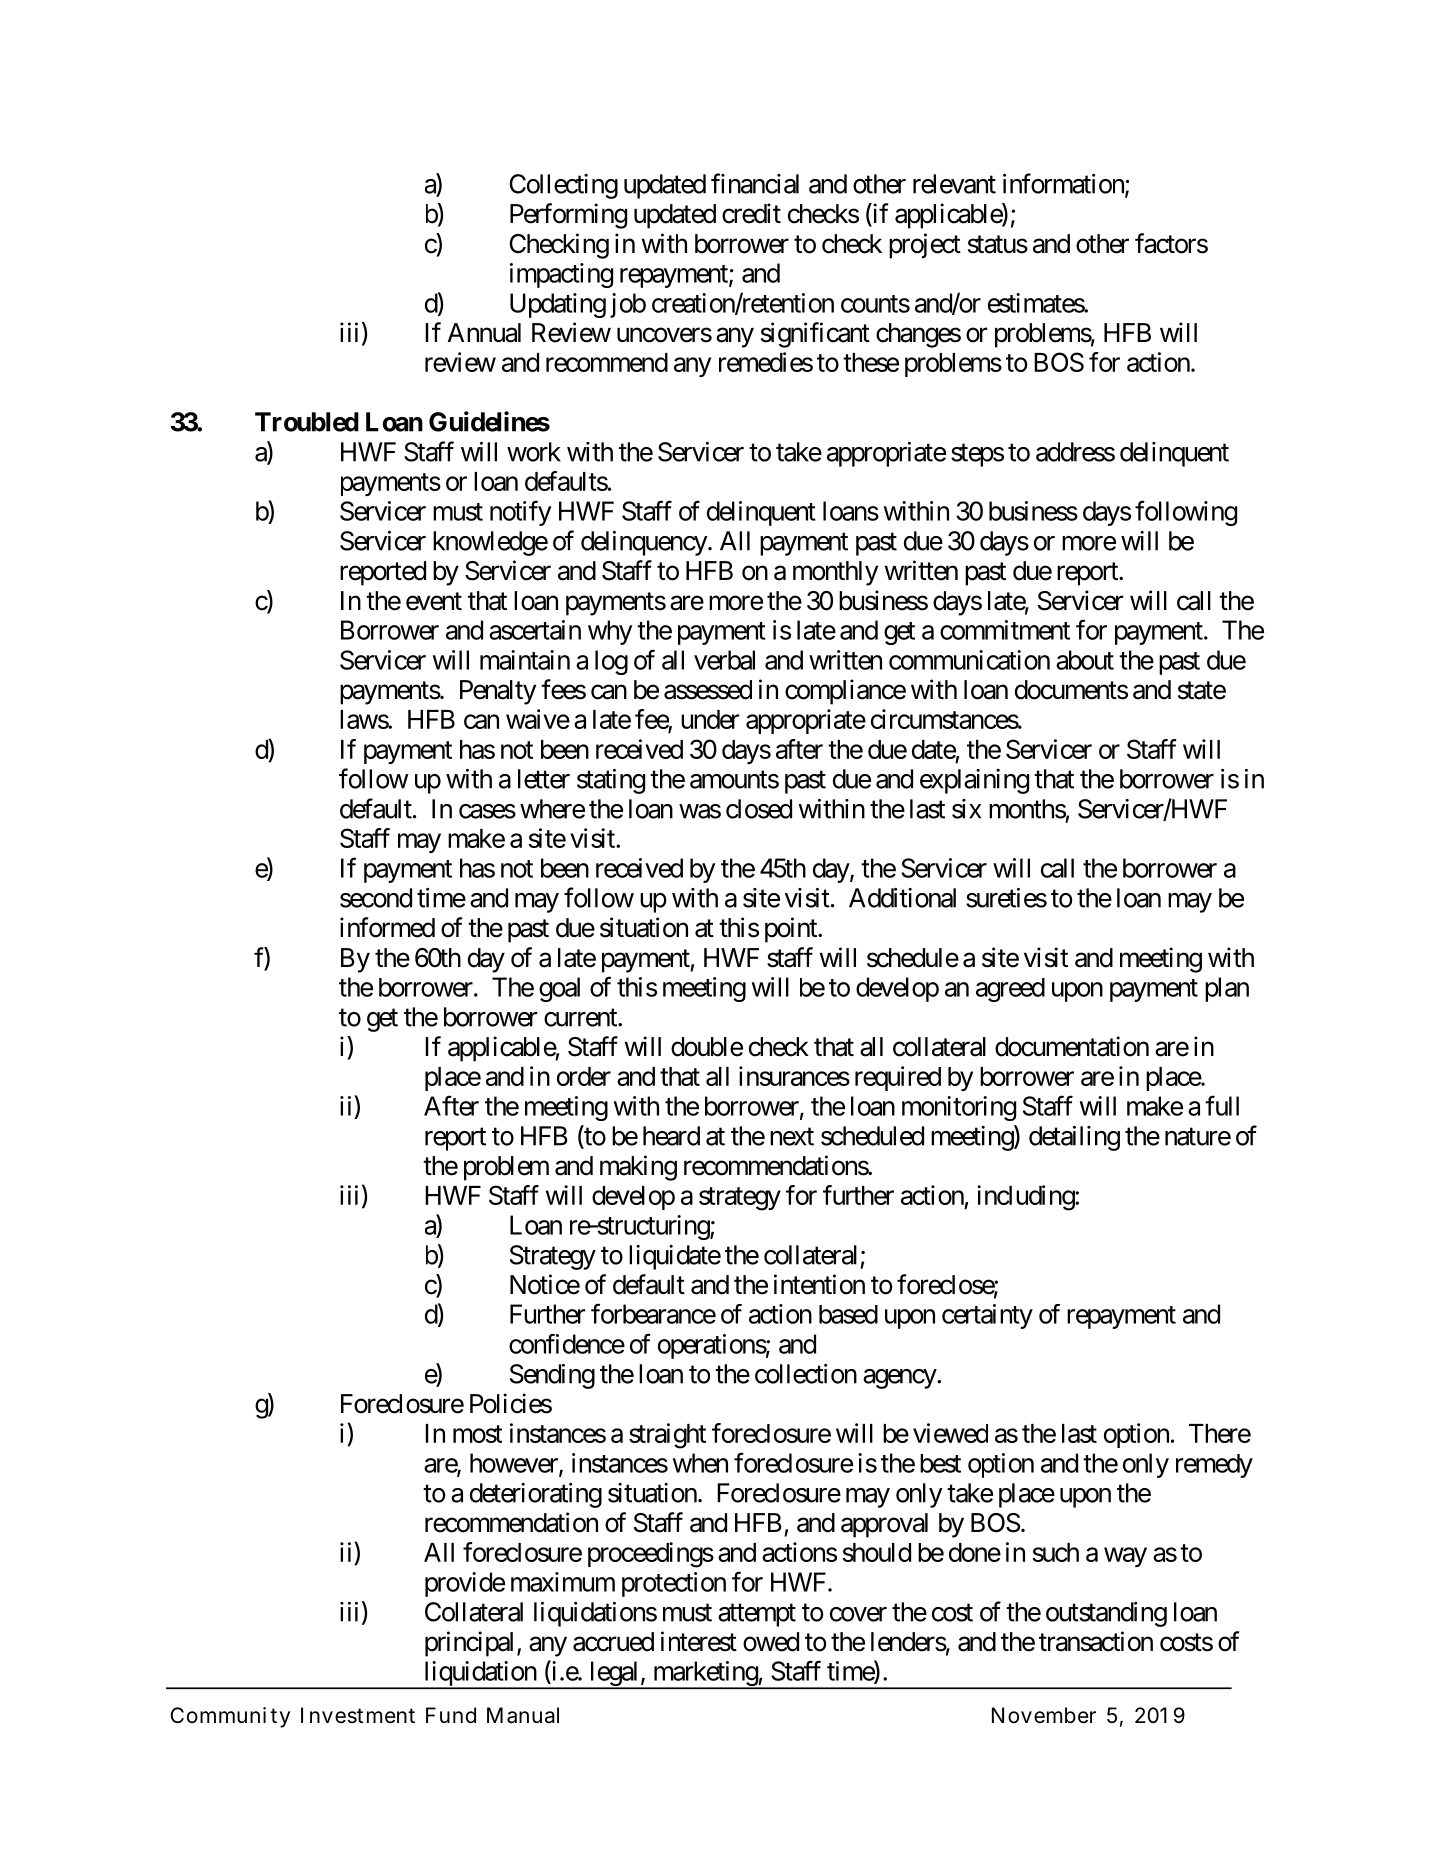  I want to click on Penalty, so click(498, 692).
